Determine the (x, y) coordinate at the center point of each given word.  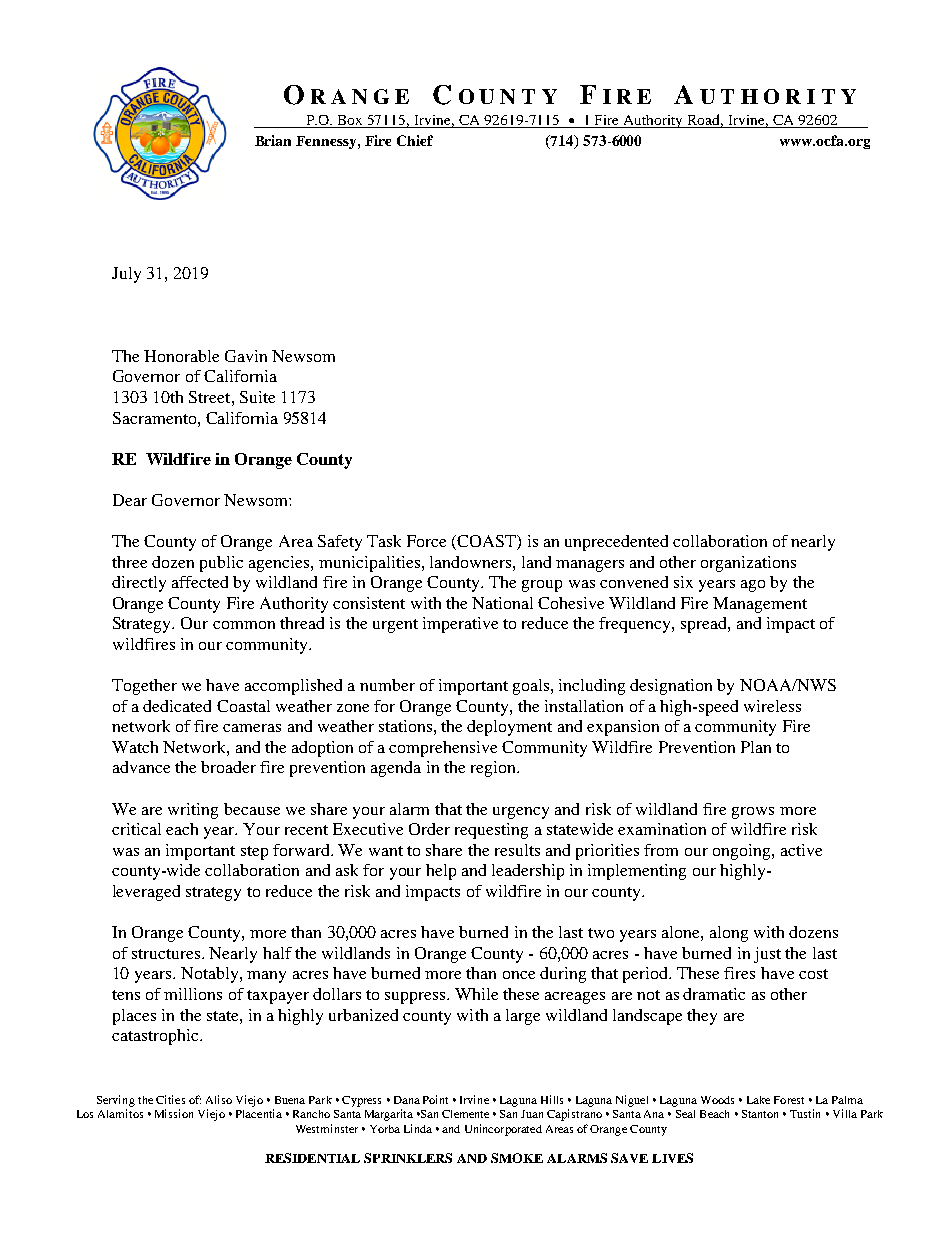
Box (351, 121)
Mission (174, 1113)
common (244, 625)
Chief (415, 140)
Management (760, 605)
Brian (273, 140)
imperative (460, 625)
